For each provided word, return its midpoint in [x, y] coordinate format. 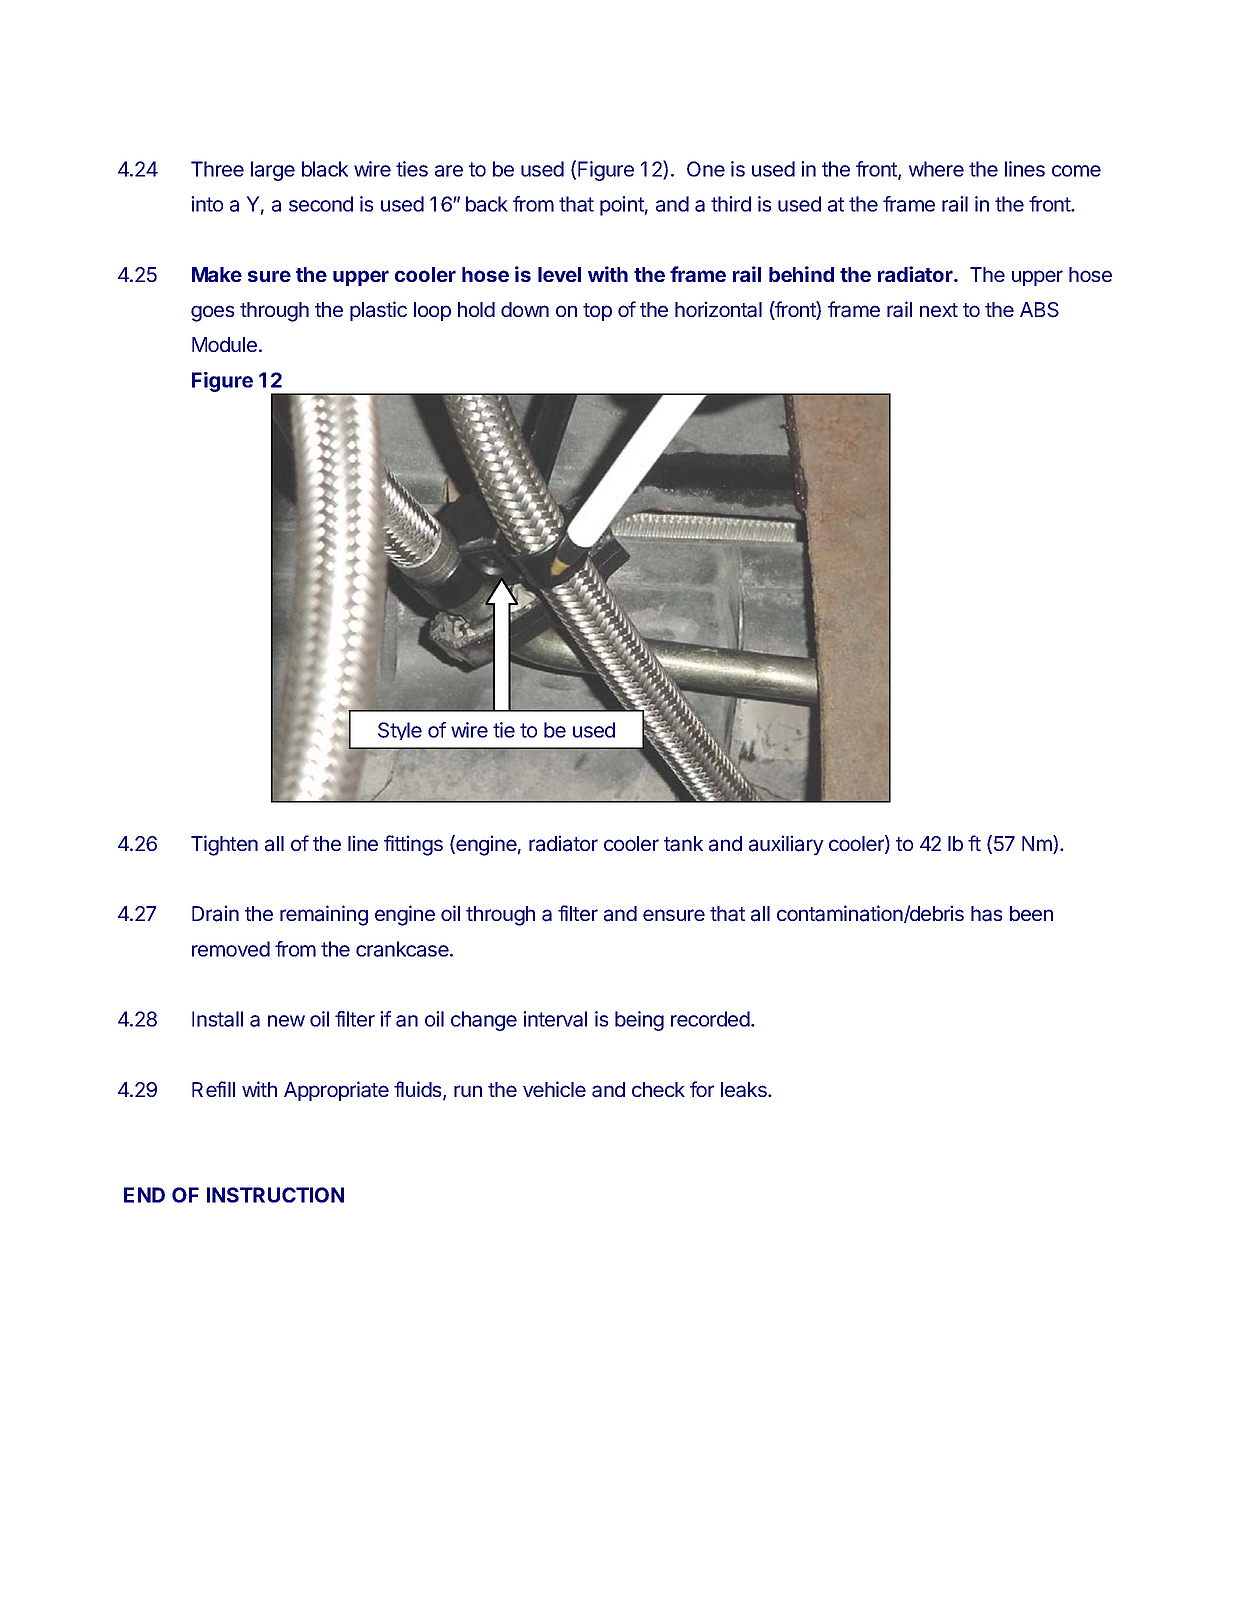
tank [683, 844]
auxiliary [786, 845]
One [706, 169]
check [658, 1089]
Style [400, 731]
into [207, 204]
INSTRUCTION [275, 1195]
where [936, 169]
